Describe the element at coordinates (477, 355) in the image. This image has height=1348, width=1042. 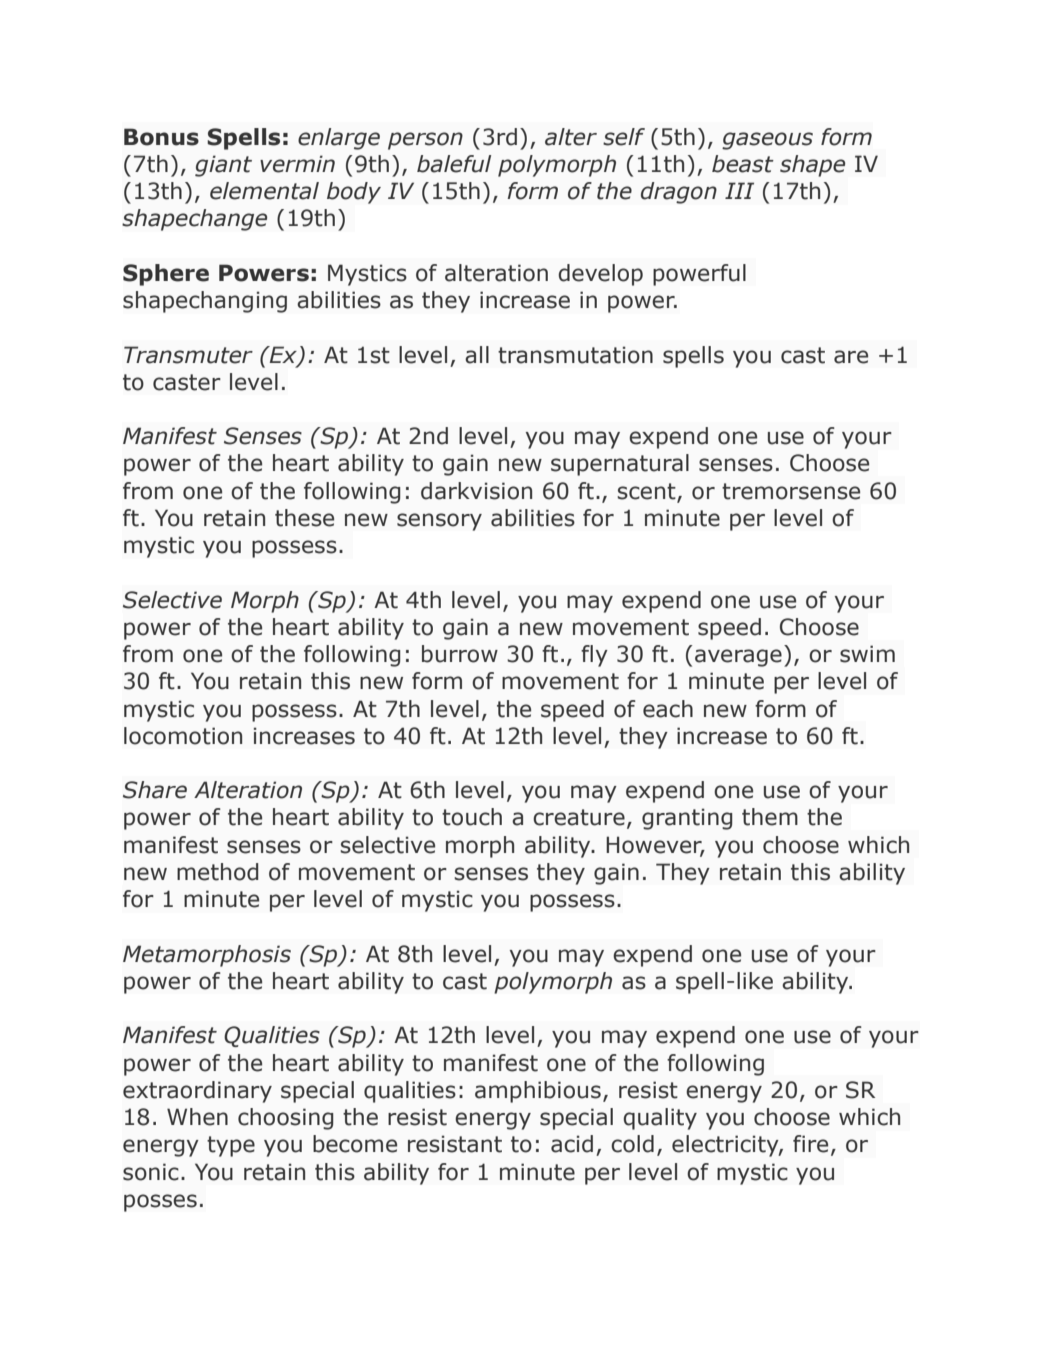
I see `all` at that location.
